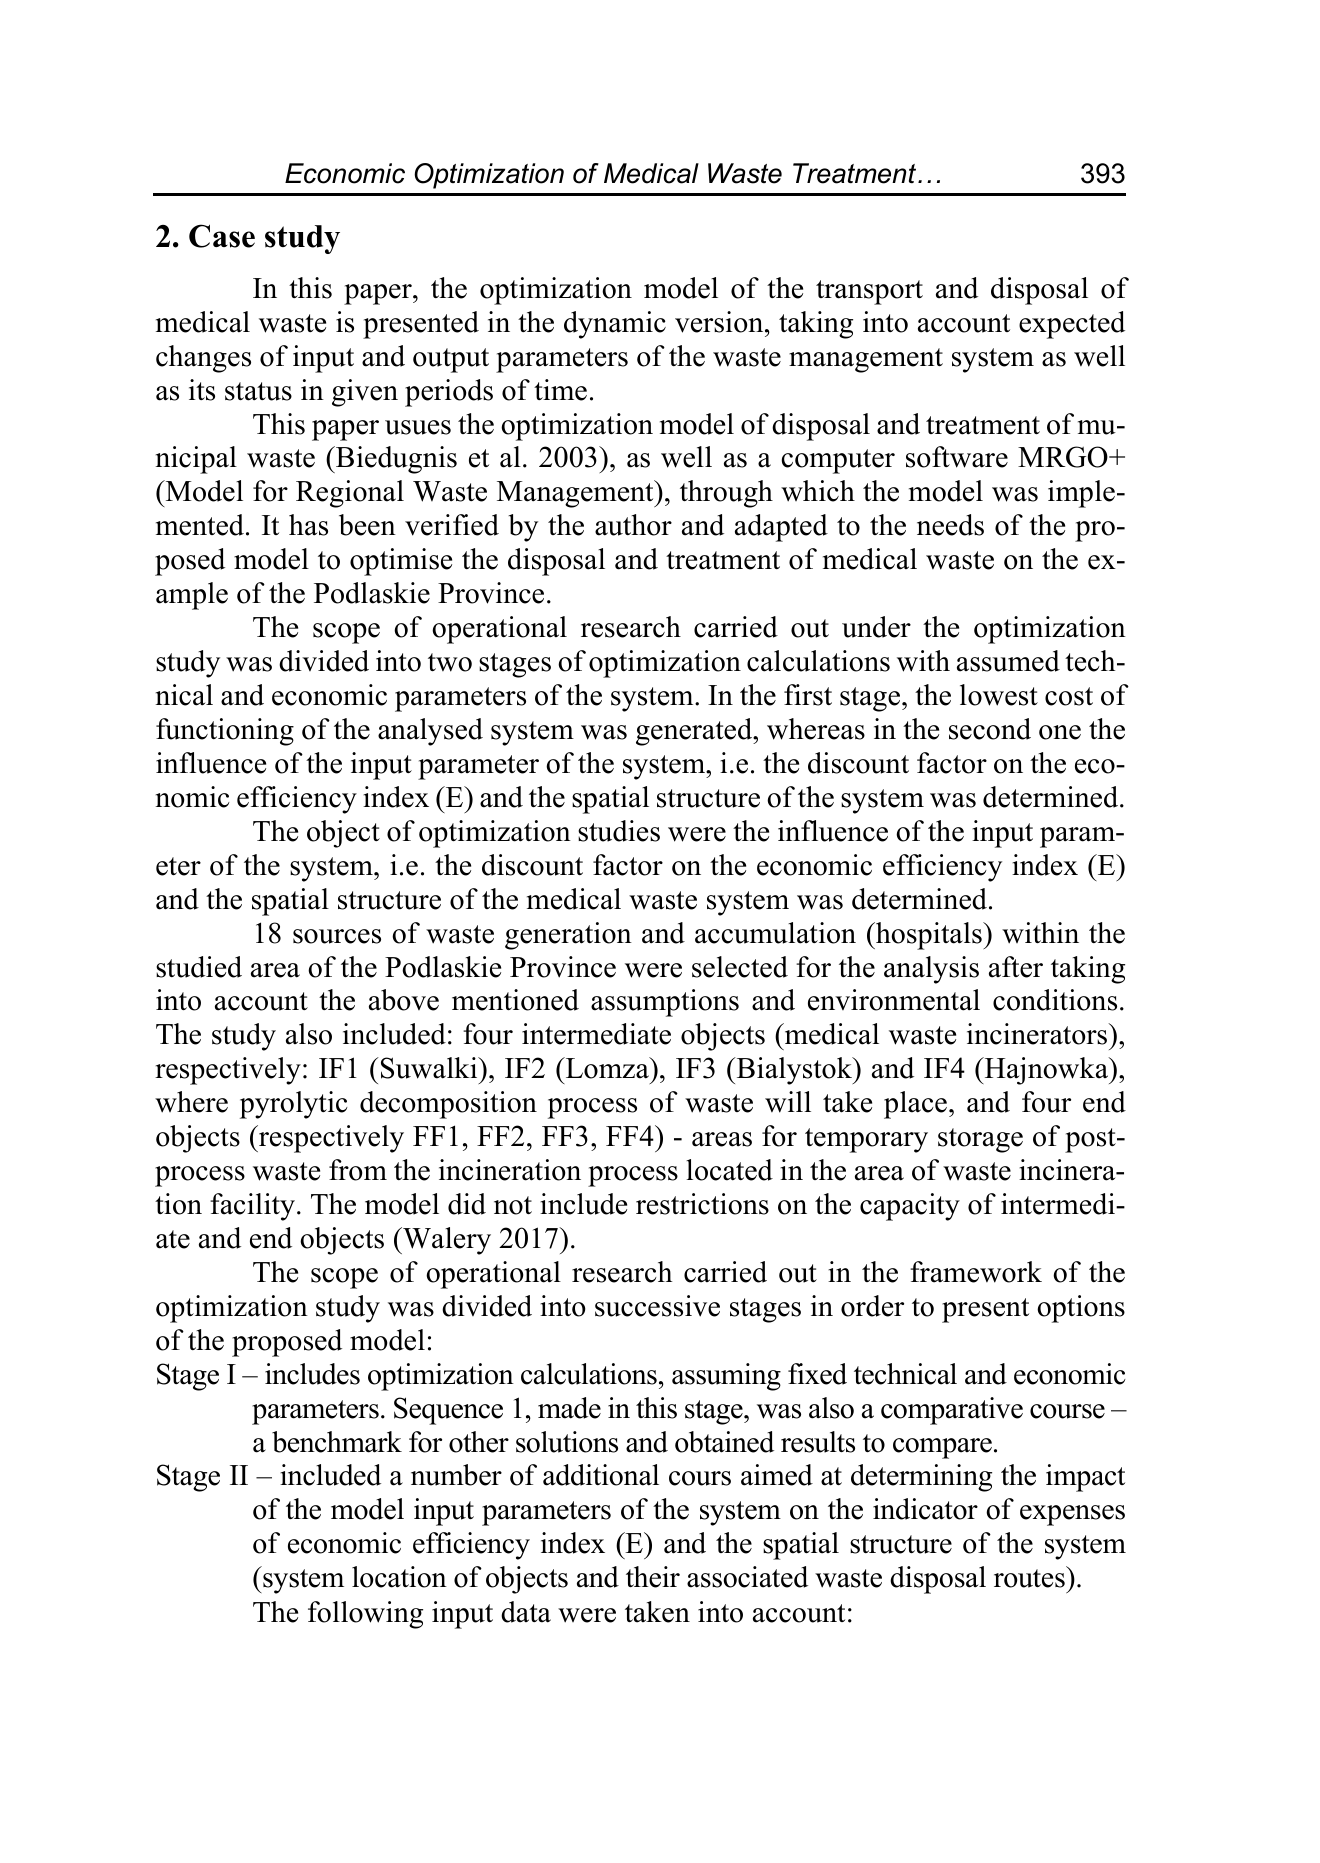  Describe the element at coordinates (1072, 325) in the document. I see `expected` at that location.
